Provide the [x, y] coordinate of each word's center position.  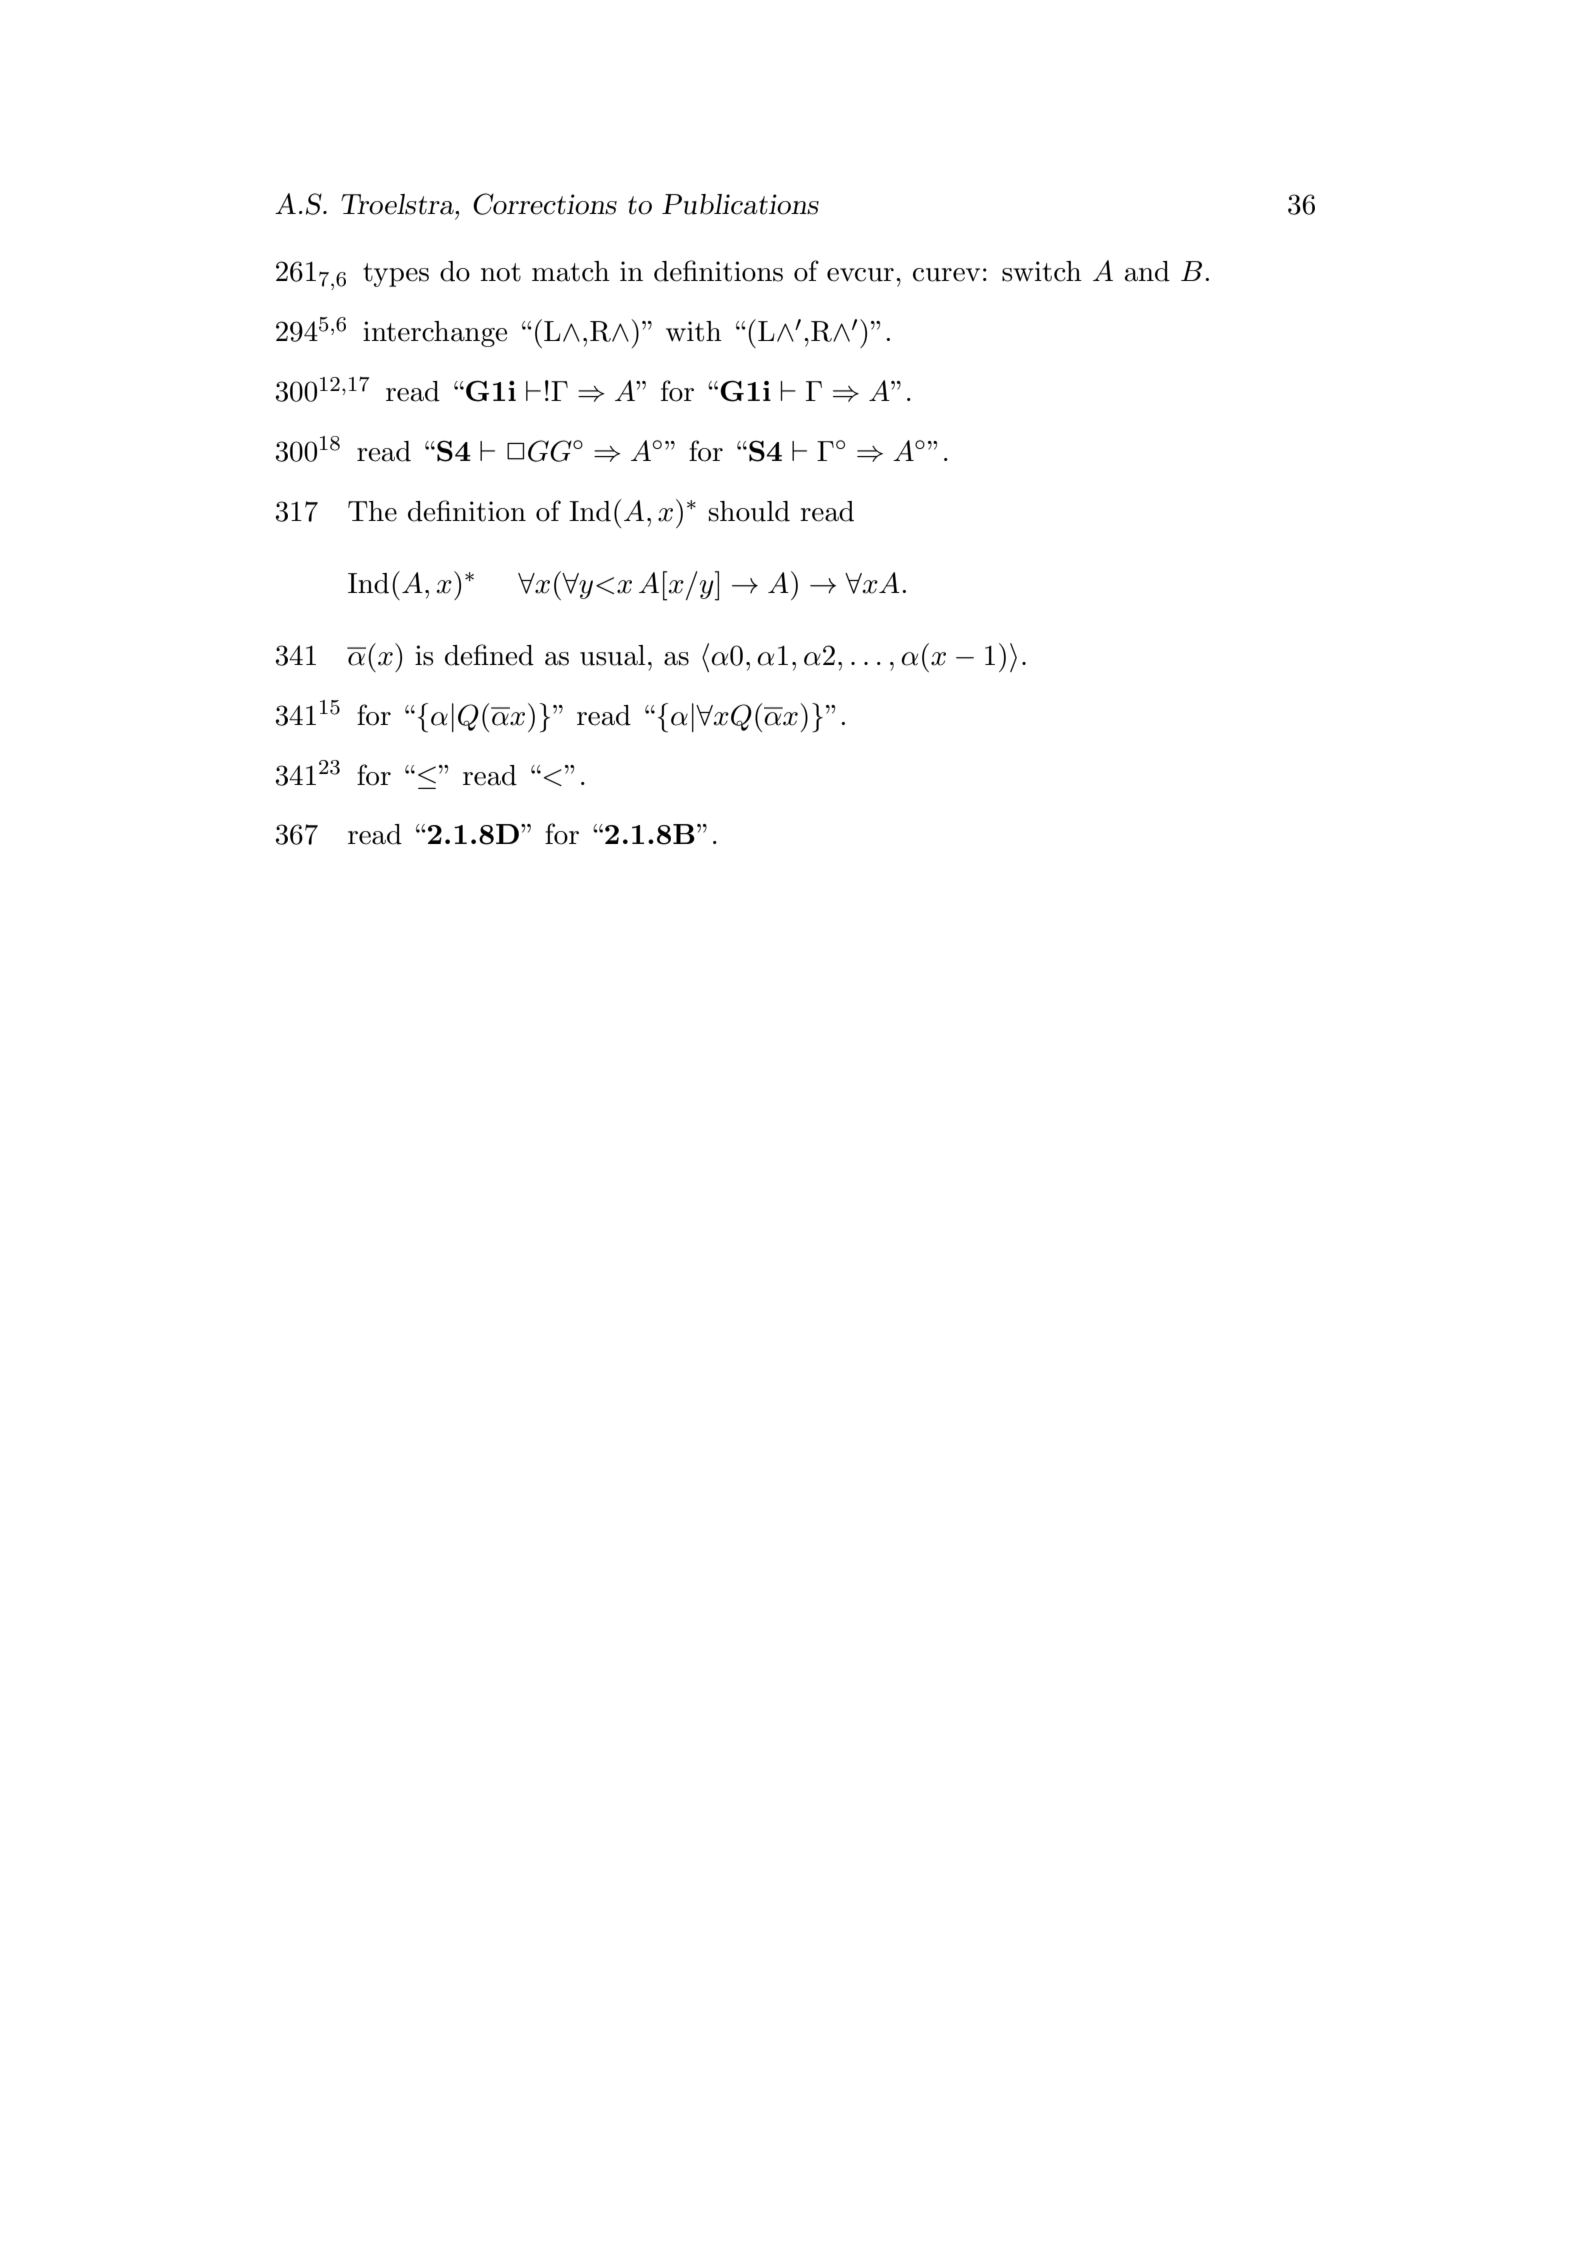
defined [489, 655]
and [1147, 271]
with [694, 331]
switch [1042, 271]
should [749, 511]
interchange [435, 334]
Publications [740, 204]
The [372, 511]
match [571, 271]
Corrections [545, 204]
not [501, 272]
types [396, 275]
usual [612, 655]
